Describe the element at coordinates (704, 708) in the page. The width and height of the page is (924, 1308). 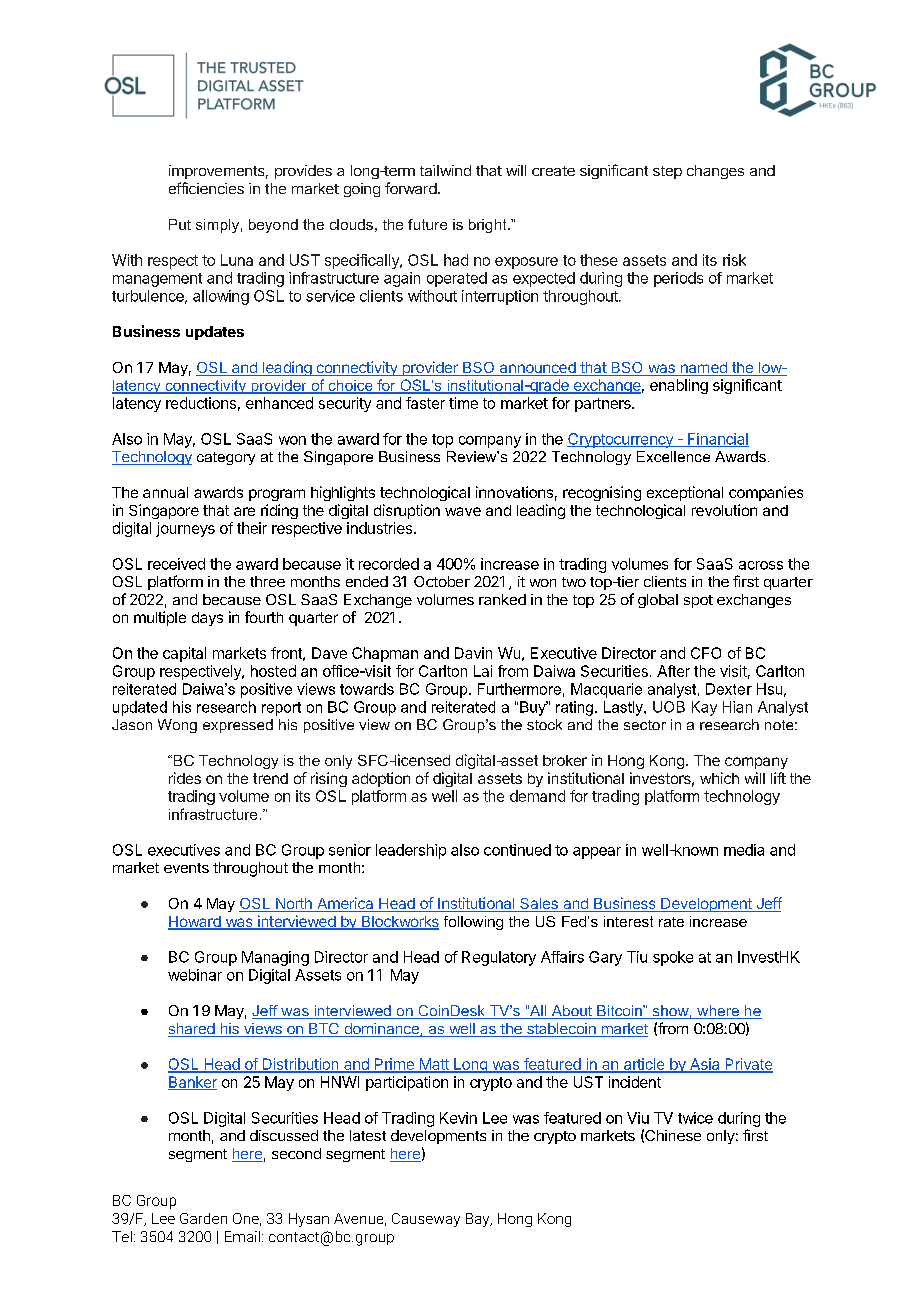
I see `Kay` at that location.
